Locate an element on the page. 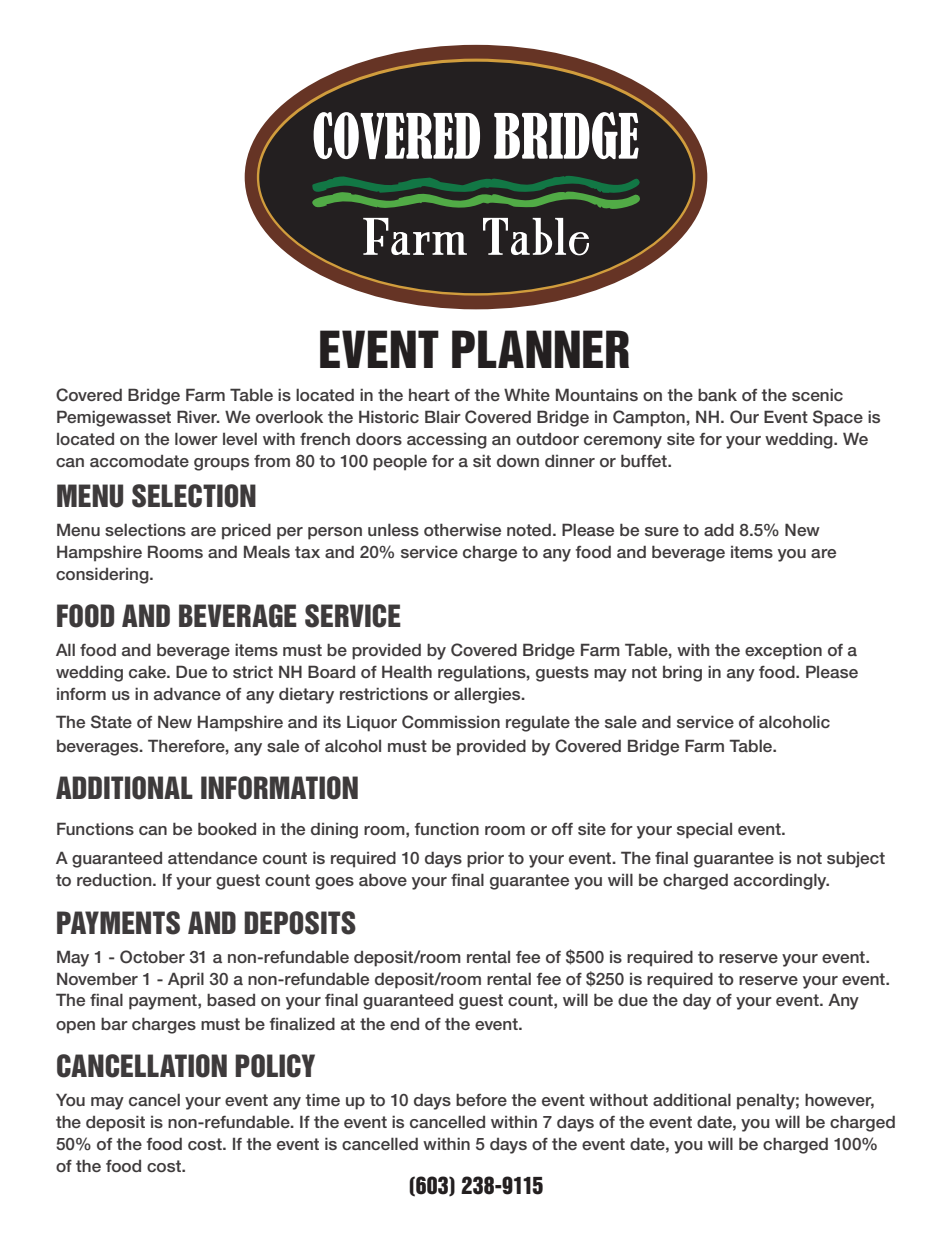  prior is located at coordinates (485, 859).
